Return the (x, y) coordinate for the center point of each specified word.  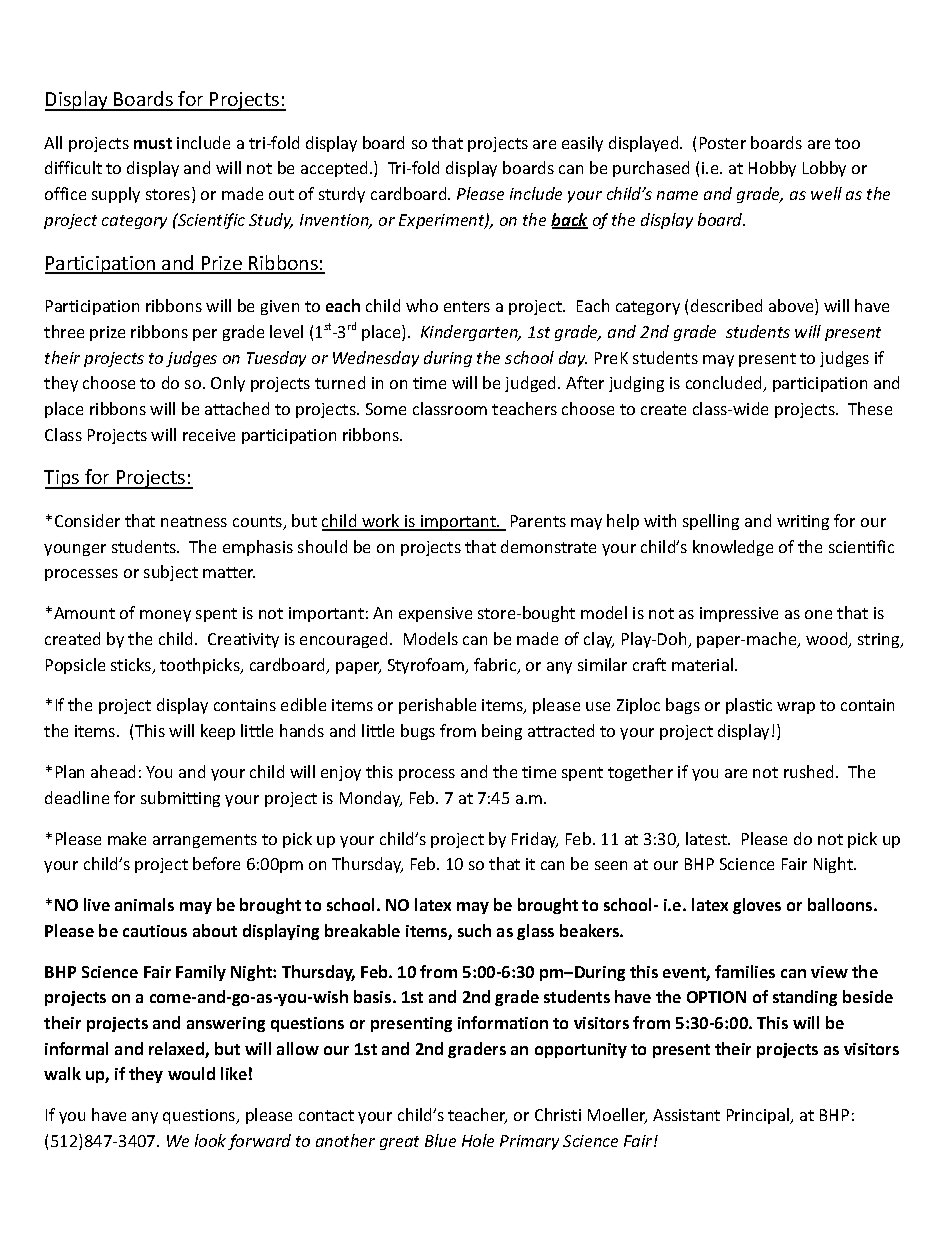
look (210, 1140)
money (165, 616)
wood (828, 640)
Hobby (772, 169)
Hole (478, 1140)
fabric (496, 666)
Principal (759, 1116)
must (153, 143)
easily (582, 144)
